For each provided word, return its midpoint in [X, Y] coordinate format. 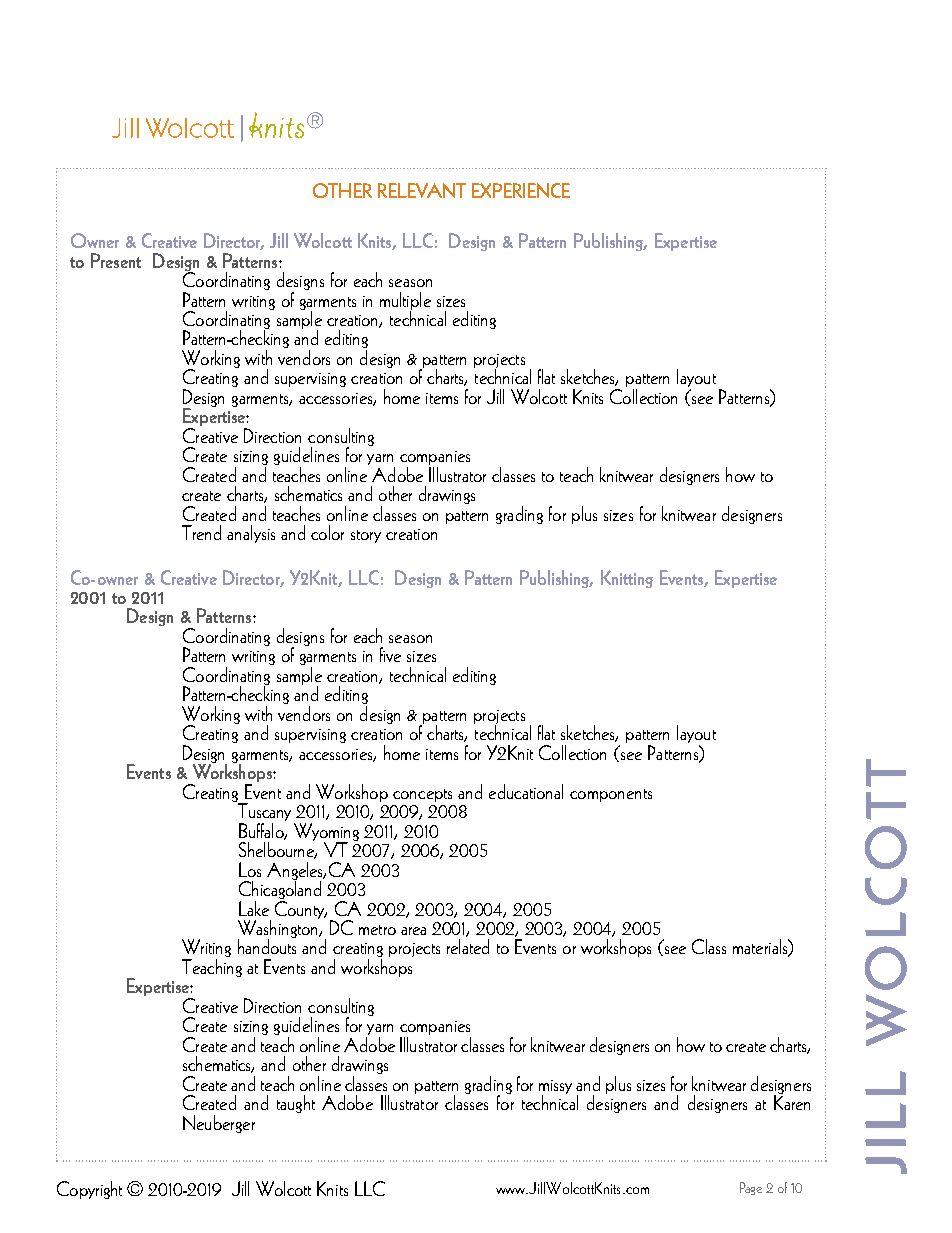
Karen [792, 1101]
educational [526, 791]
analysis [251, 534]
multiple [405, 302]
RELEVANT [422, 190]
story [366, 536]
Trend [201, 532]
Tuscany [265, 812]
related [468, 946]
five [390, 654]
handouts [267, 945]
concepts [422, 795]
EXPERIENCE [521, 190]
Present [116, 260]
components [611, 795]
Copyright [89, 1190]
